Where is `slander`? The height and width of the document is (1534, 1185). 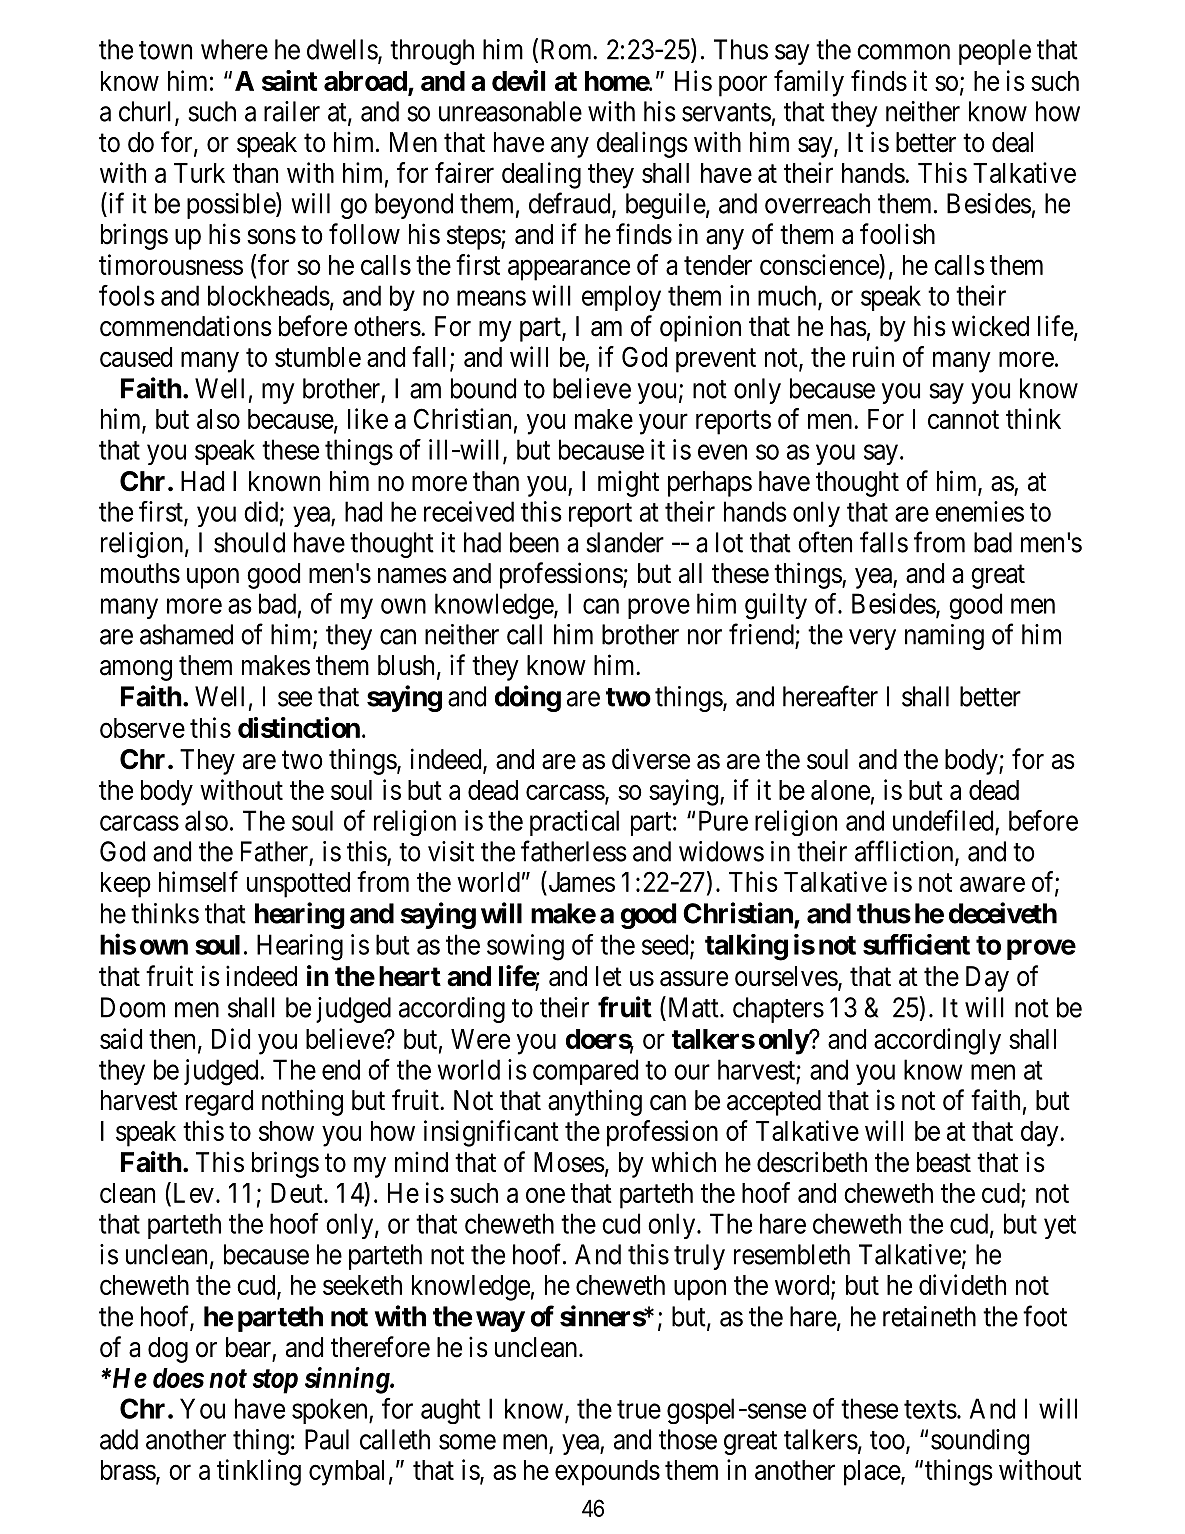
slander is located at coordinates (625, 542).
